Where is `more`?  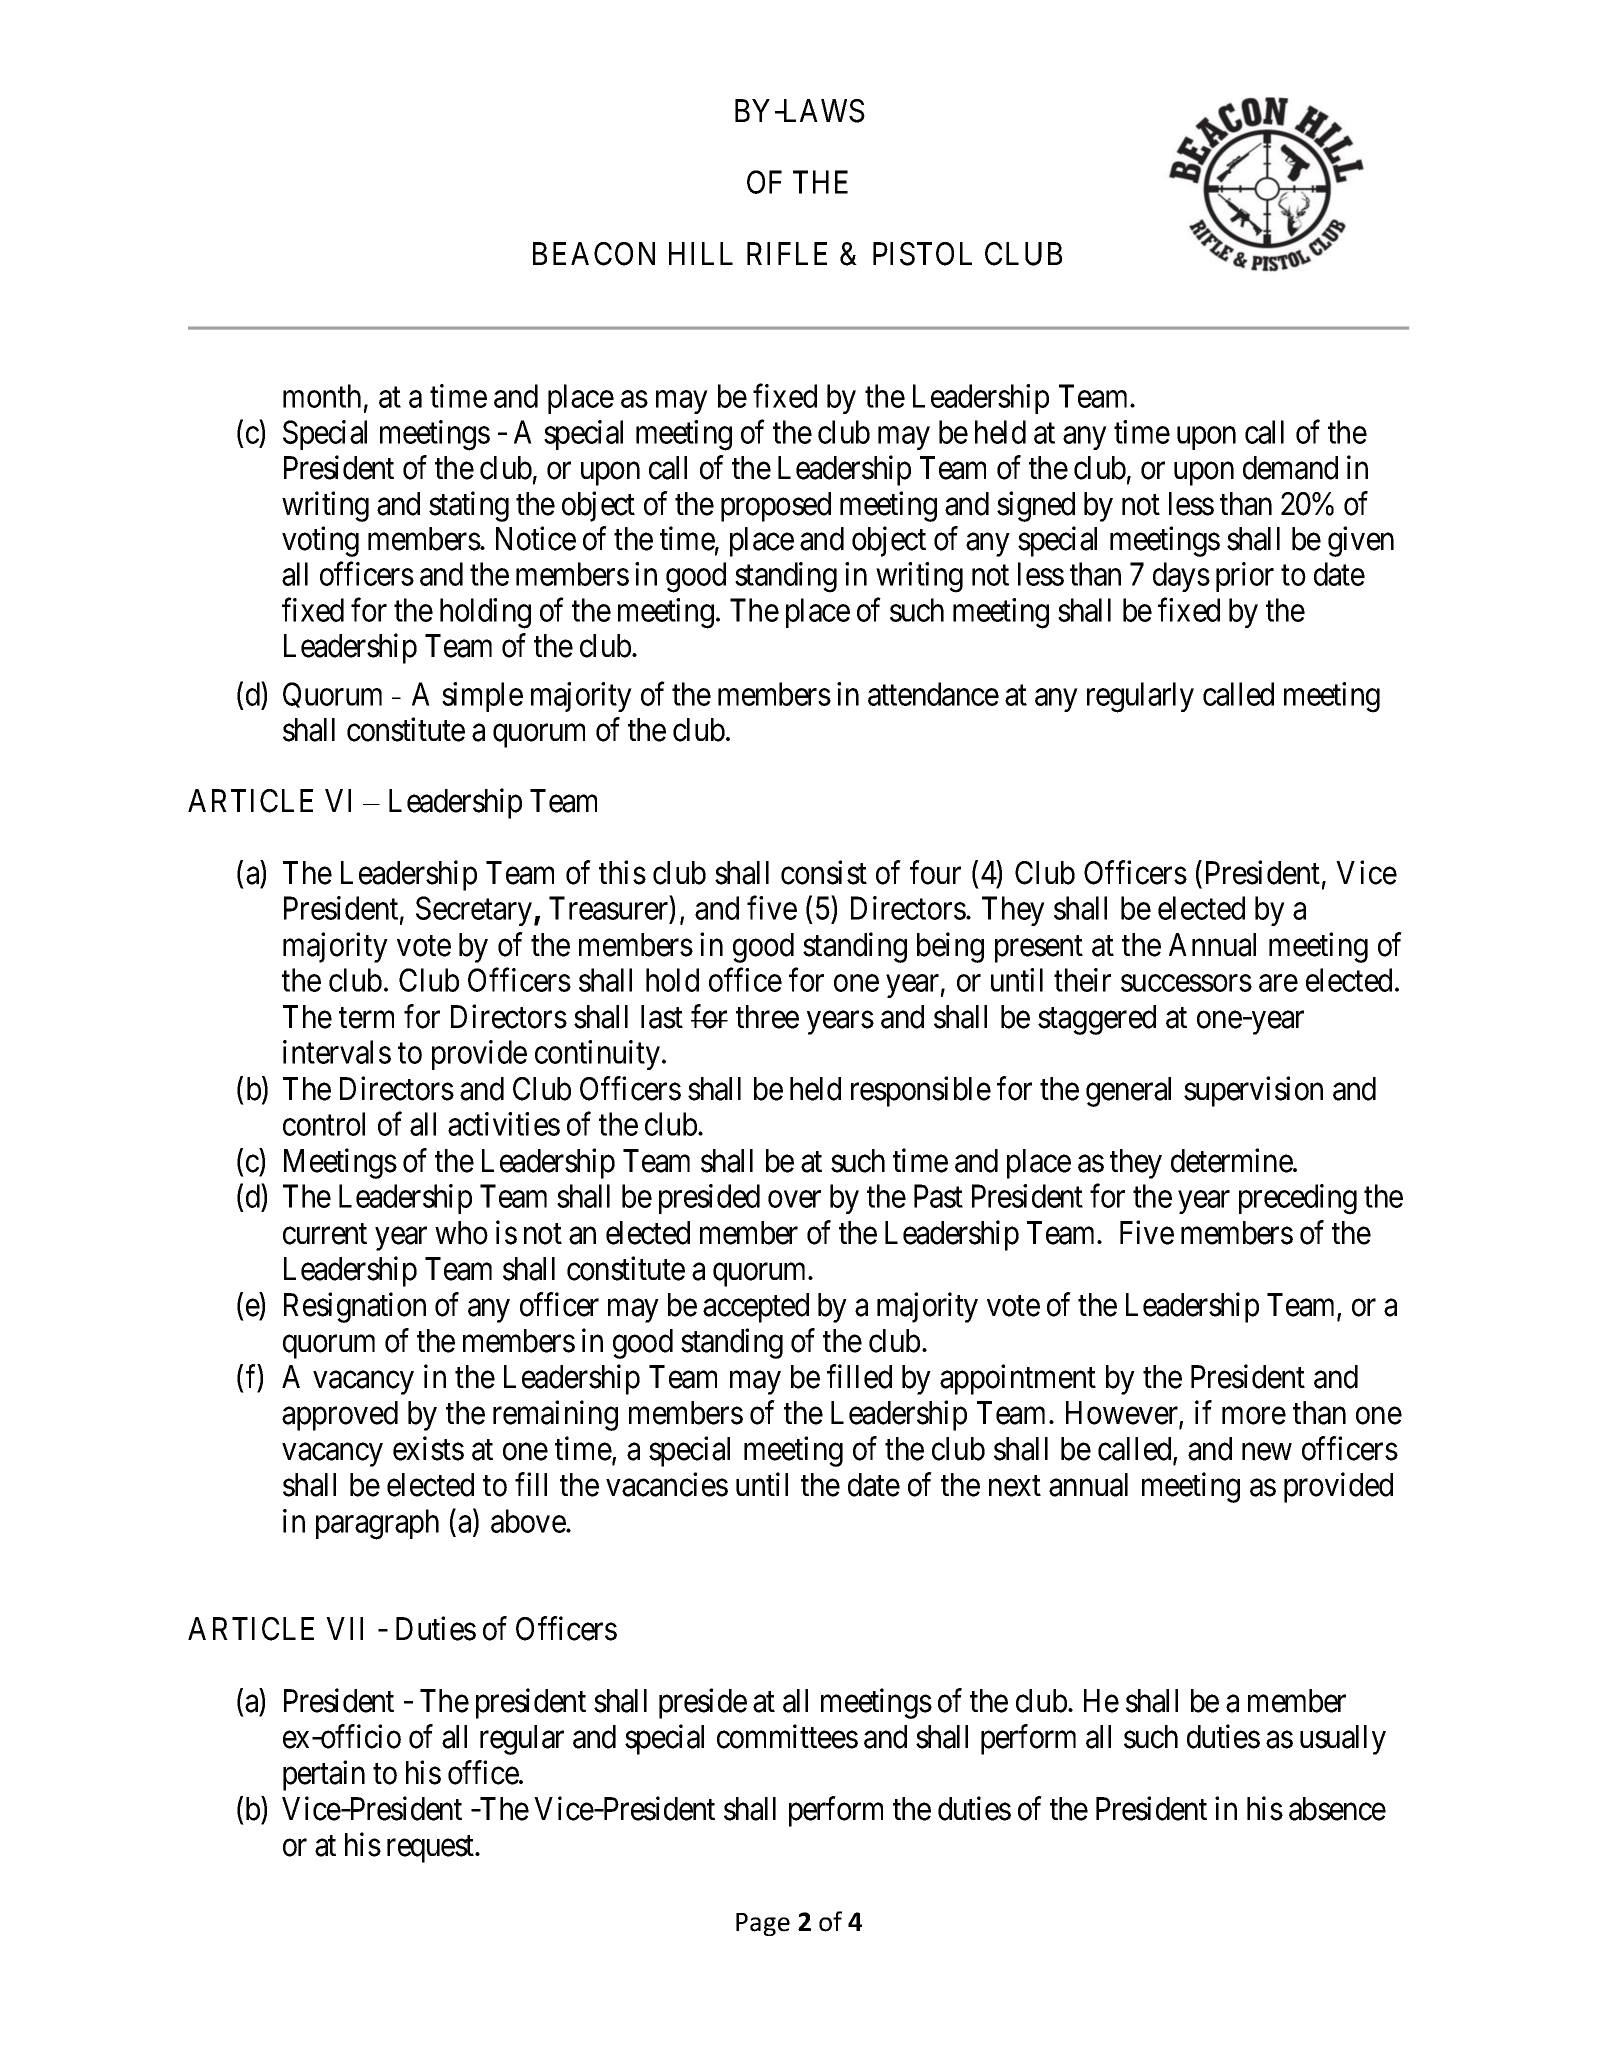 more is located at coordinates (1254, 1416).
